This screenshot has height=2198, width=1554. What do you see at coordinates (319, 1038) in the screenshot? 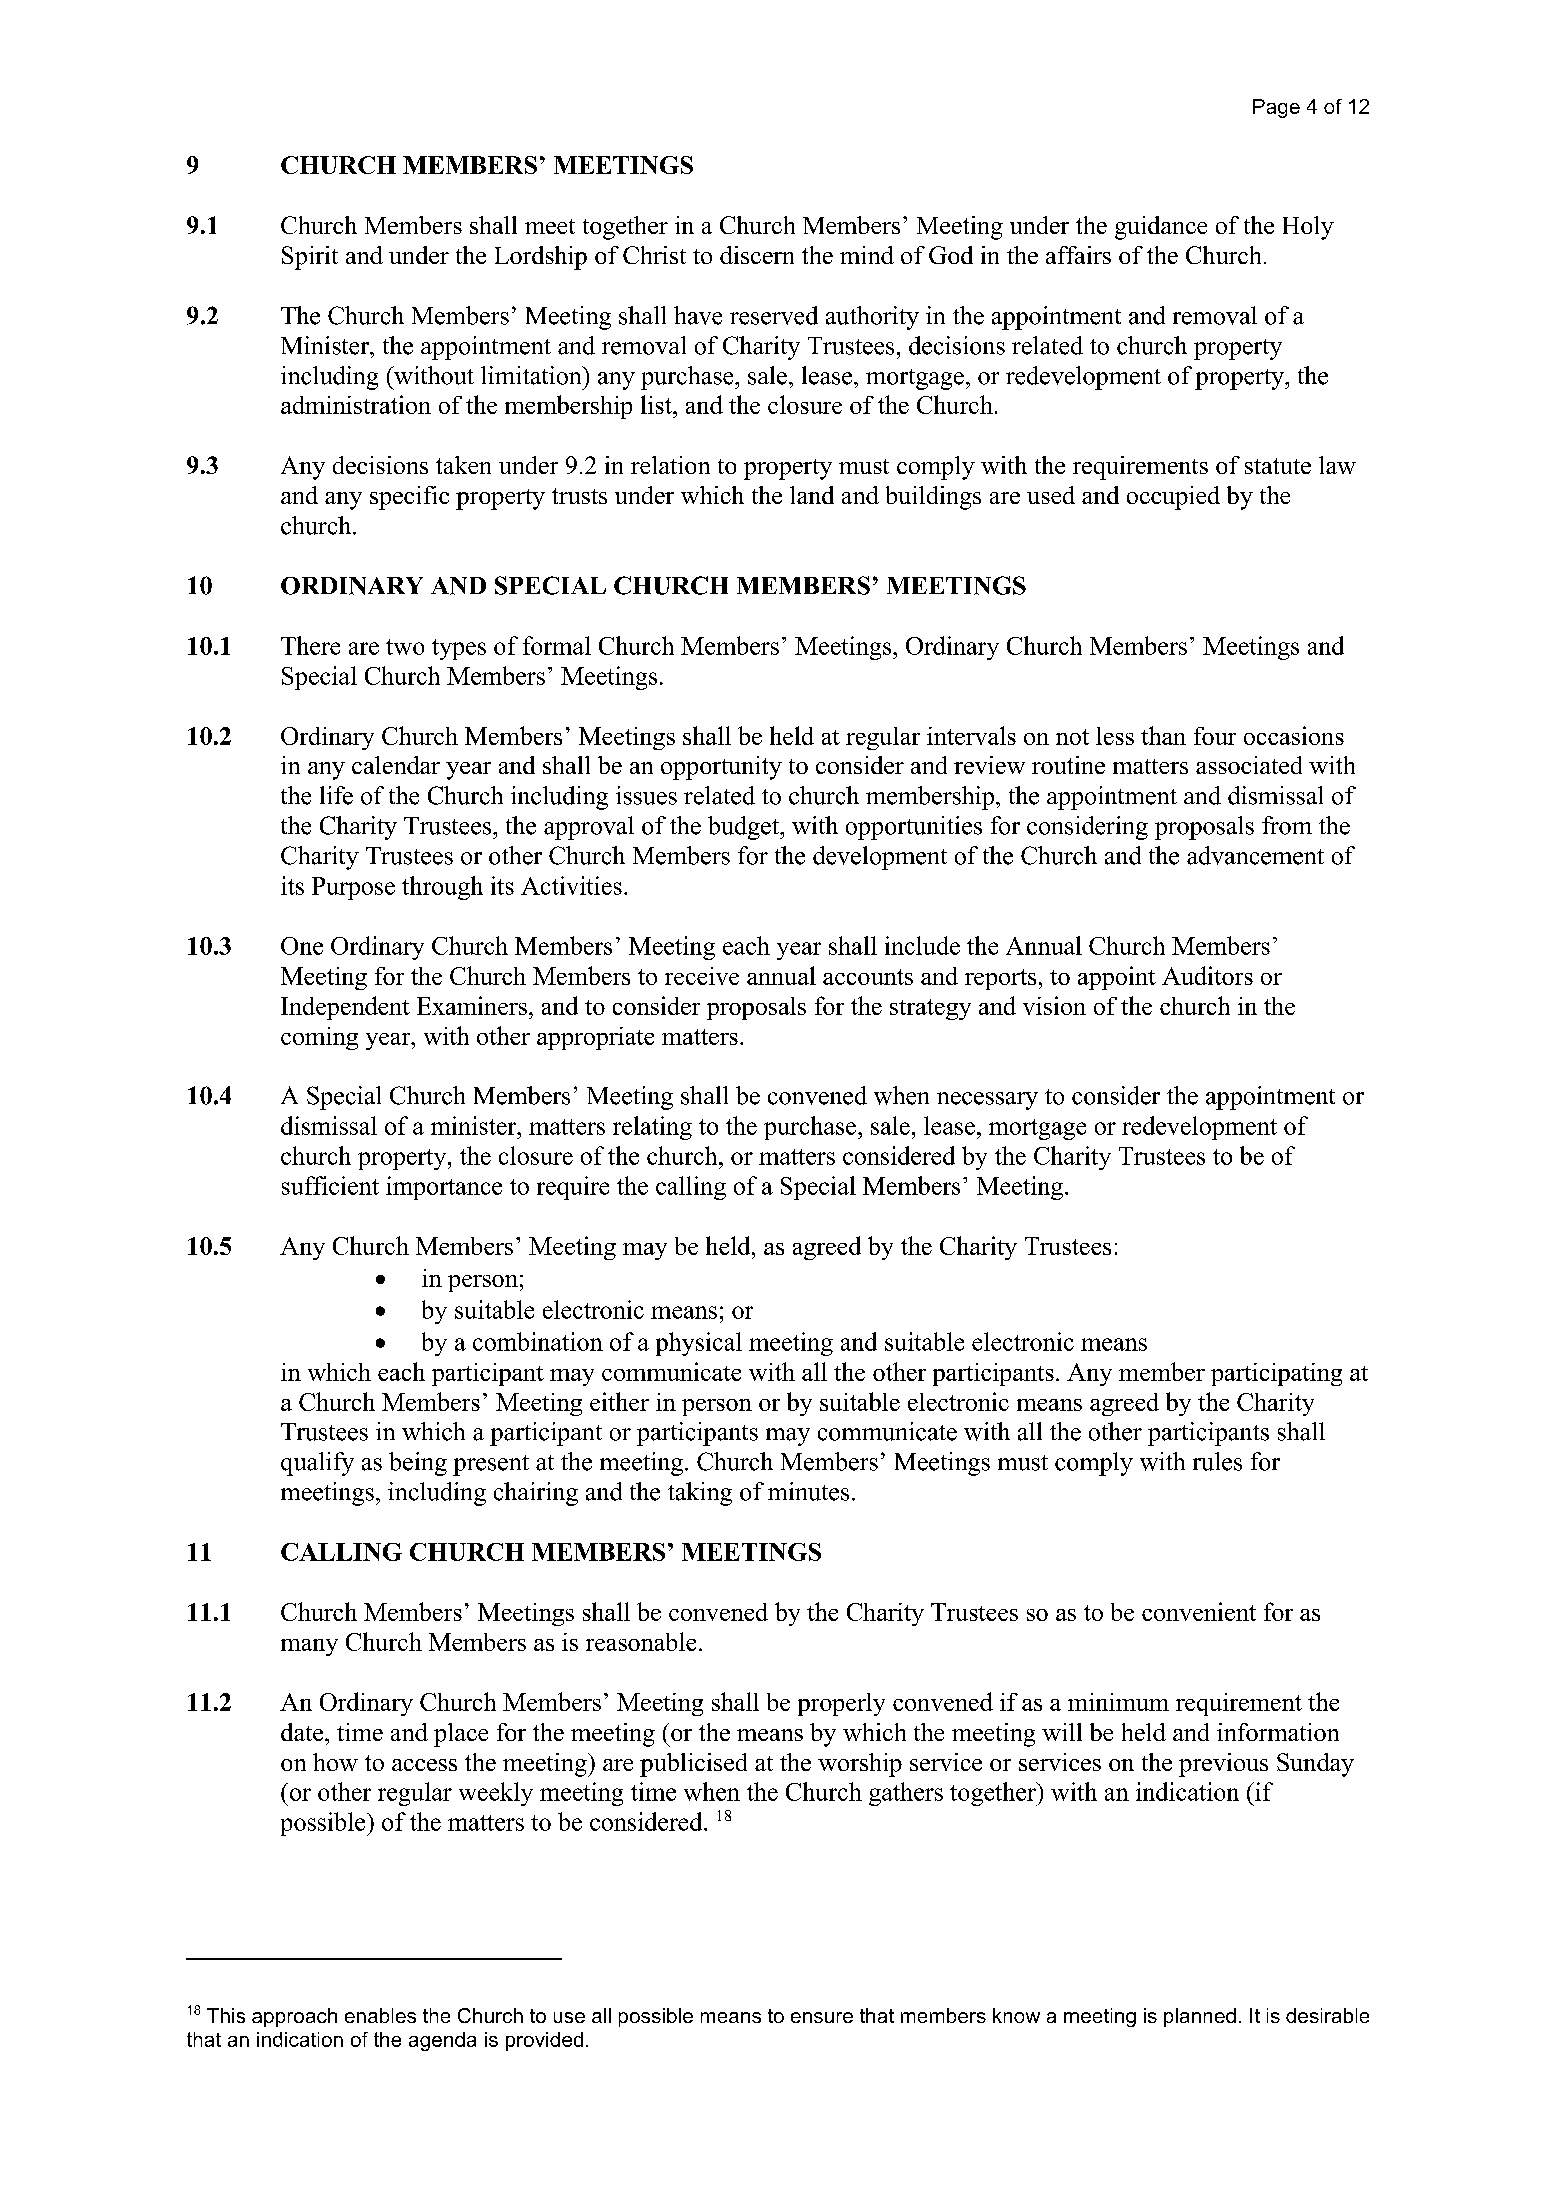
I see `coming` at bounding box center [319, 1038].
